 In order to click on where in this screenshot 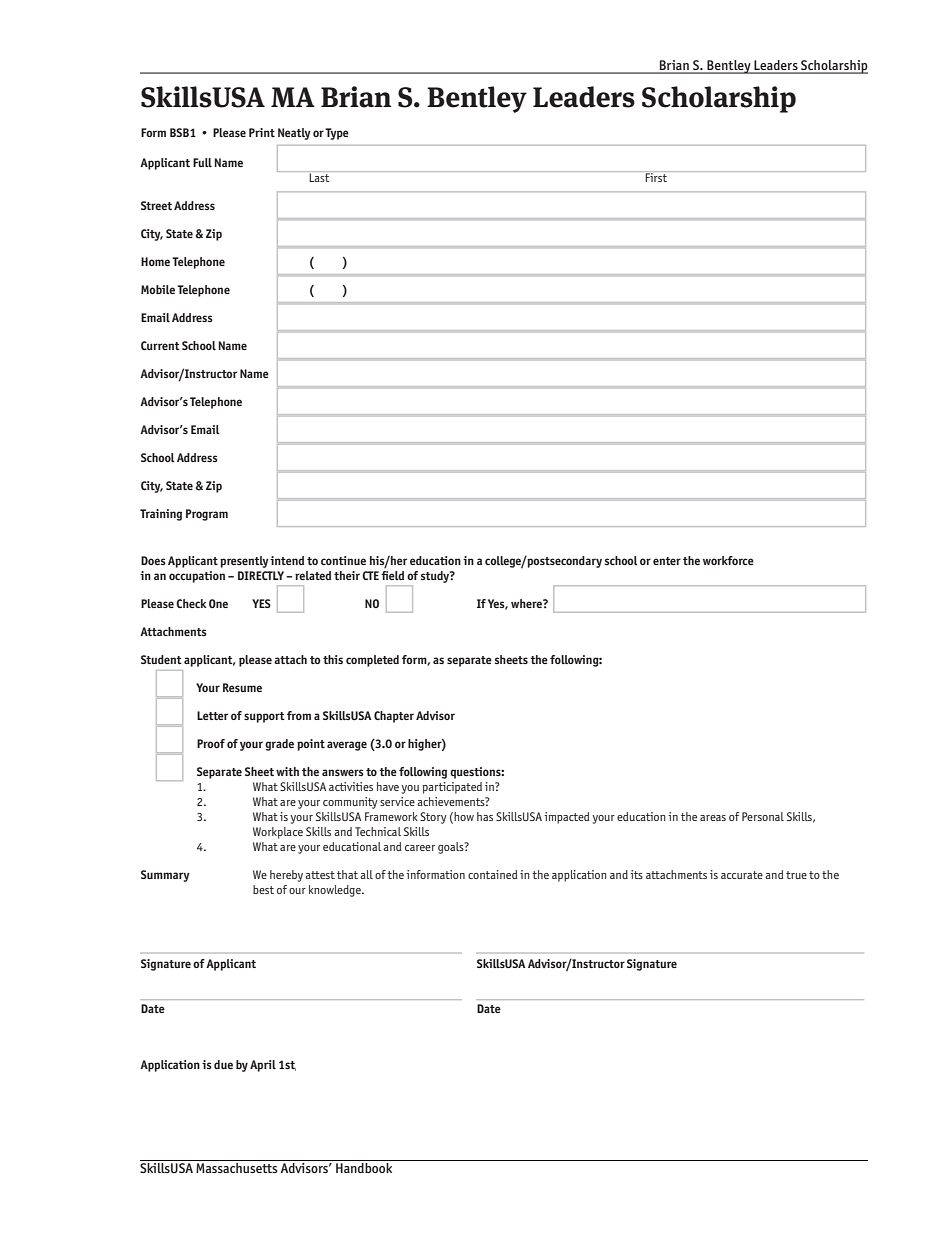, I will do `click(527, 603)`.
